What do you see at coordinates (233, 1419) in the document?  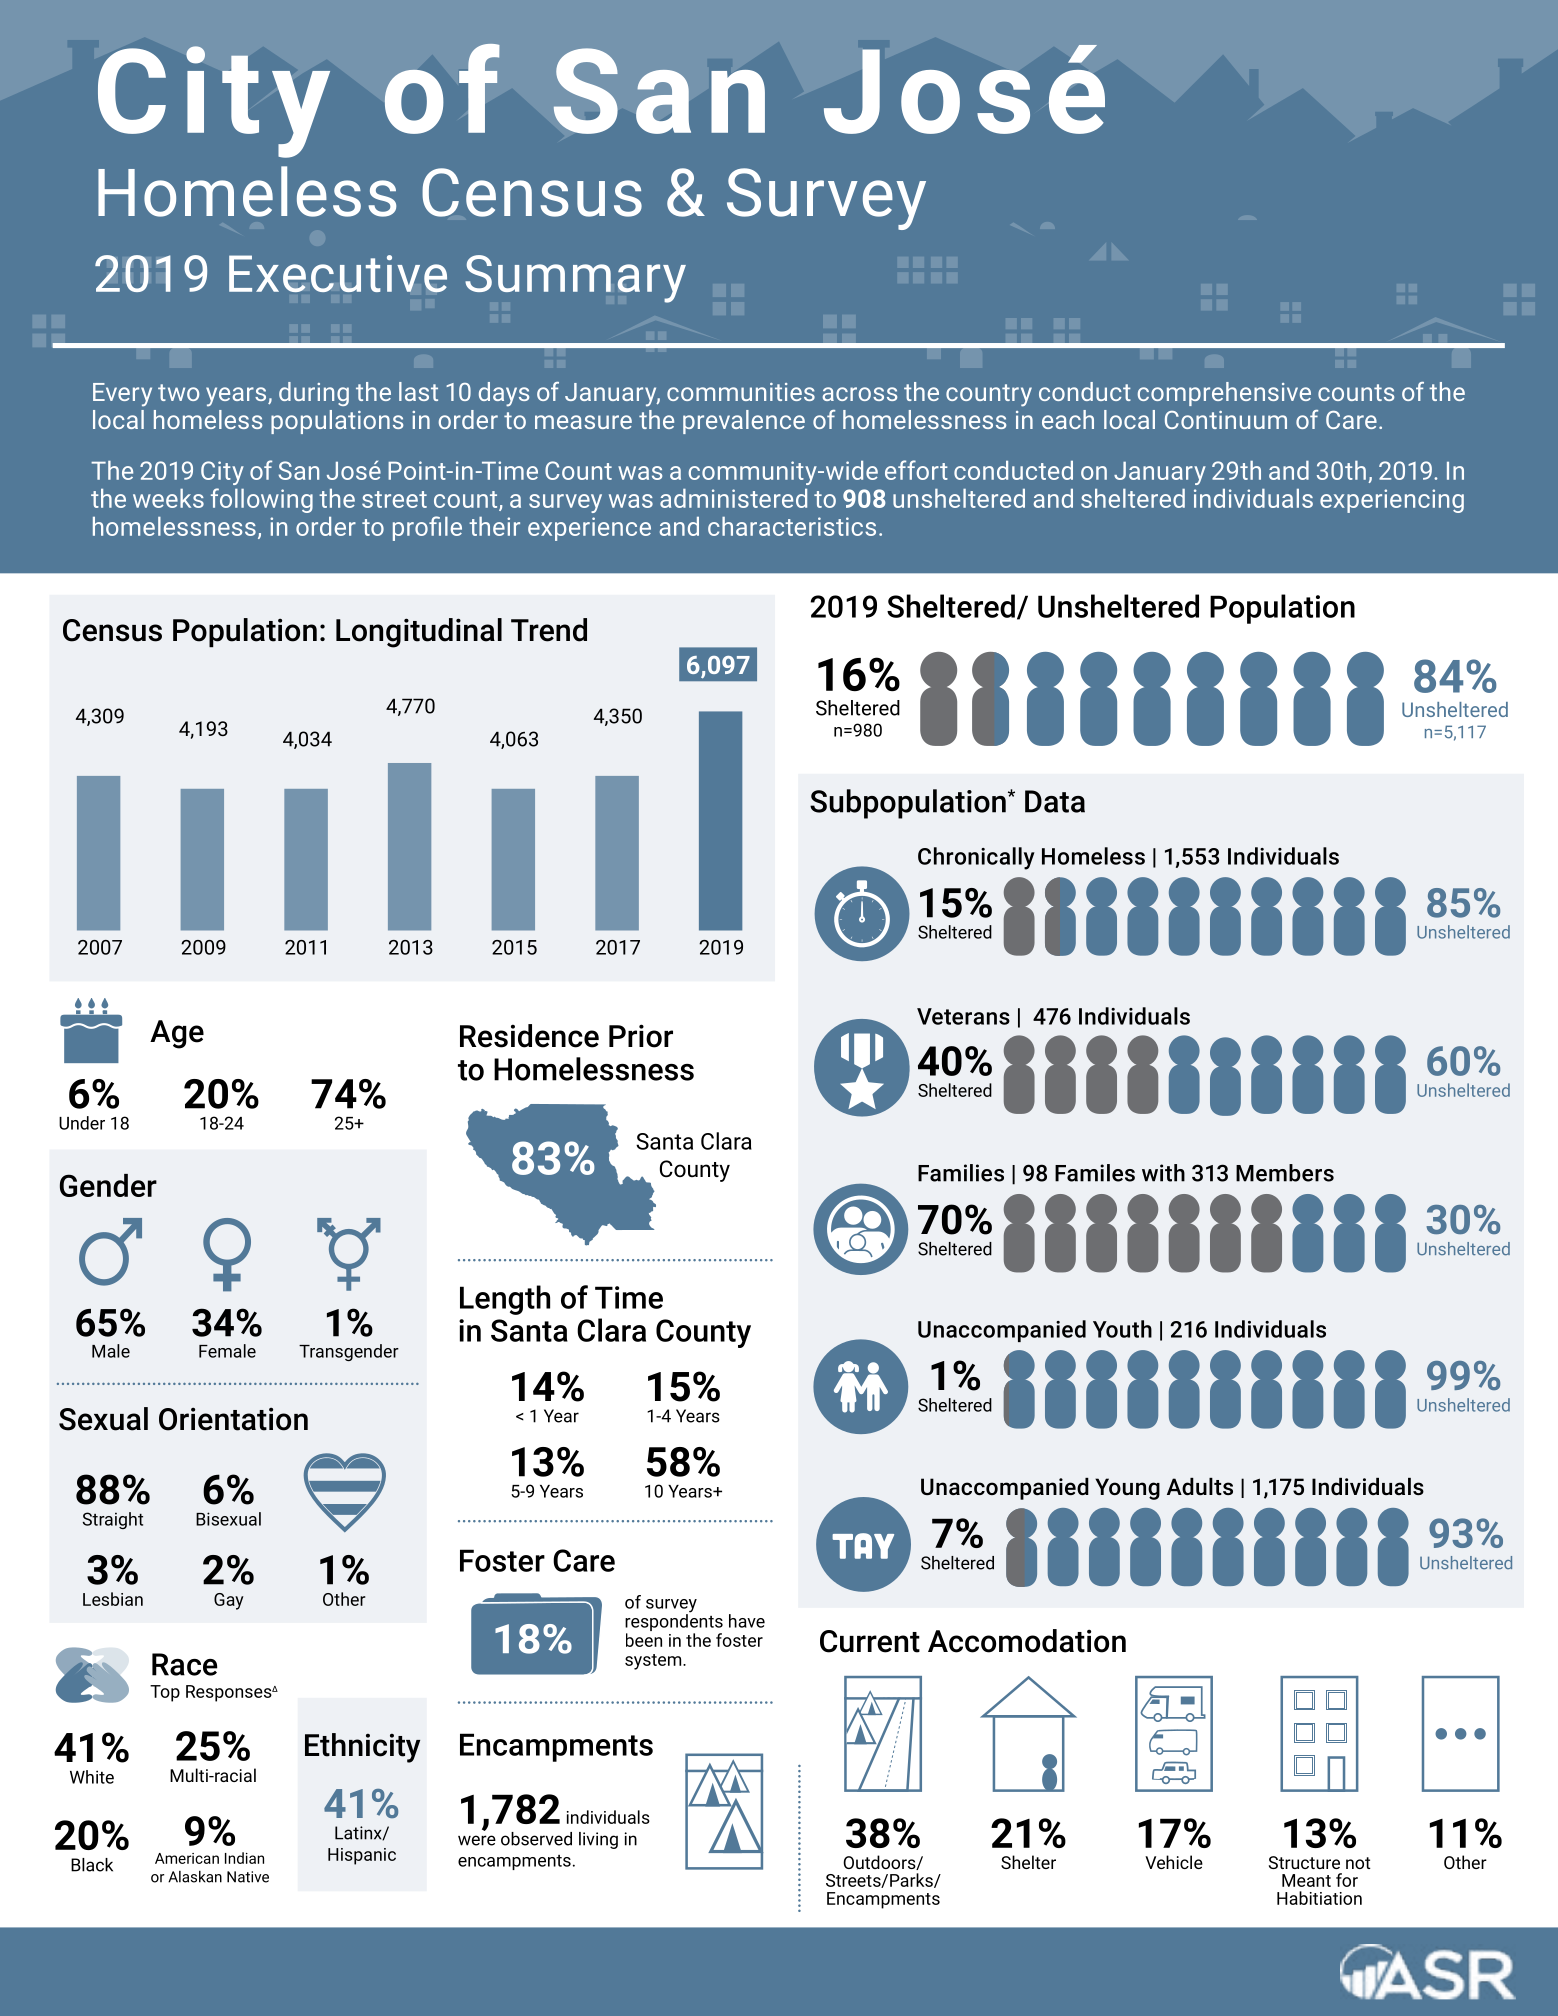 I see `Orientation` at bounding box center [233, 1419].
